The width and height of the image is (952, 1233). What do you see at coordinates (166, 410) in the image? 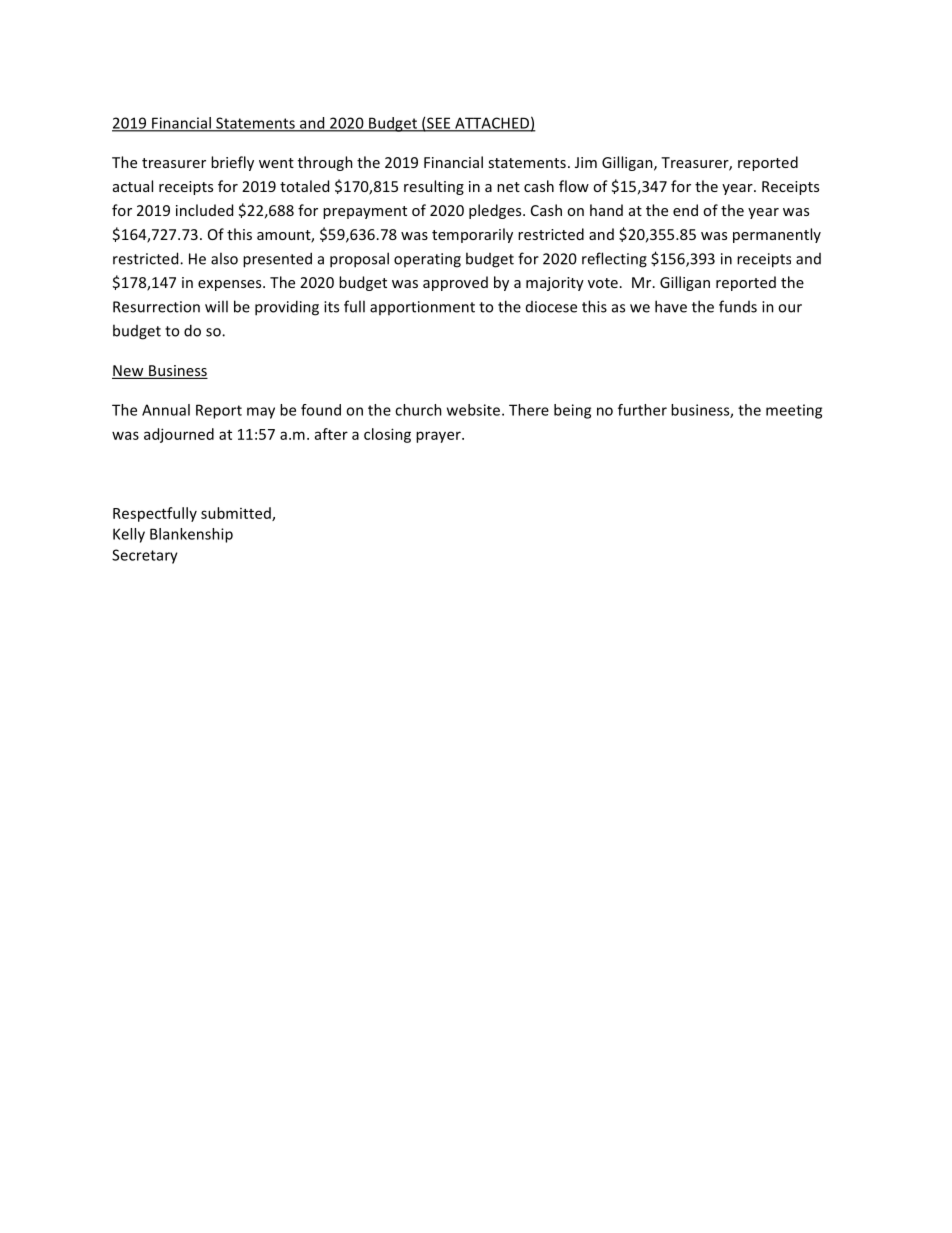
I see `Annual` at bounding box center [166, 410].
